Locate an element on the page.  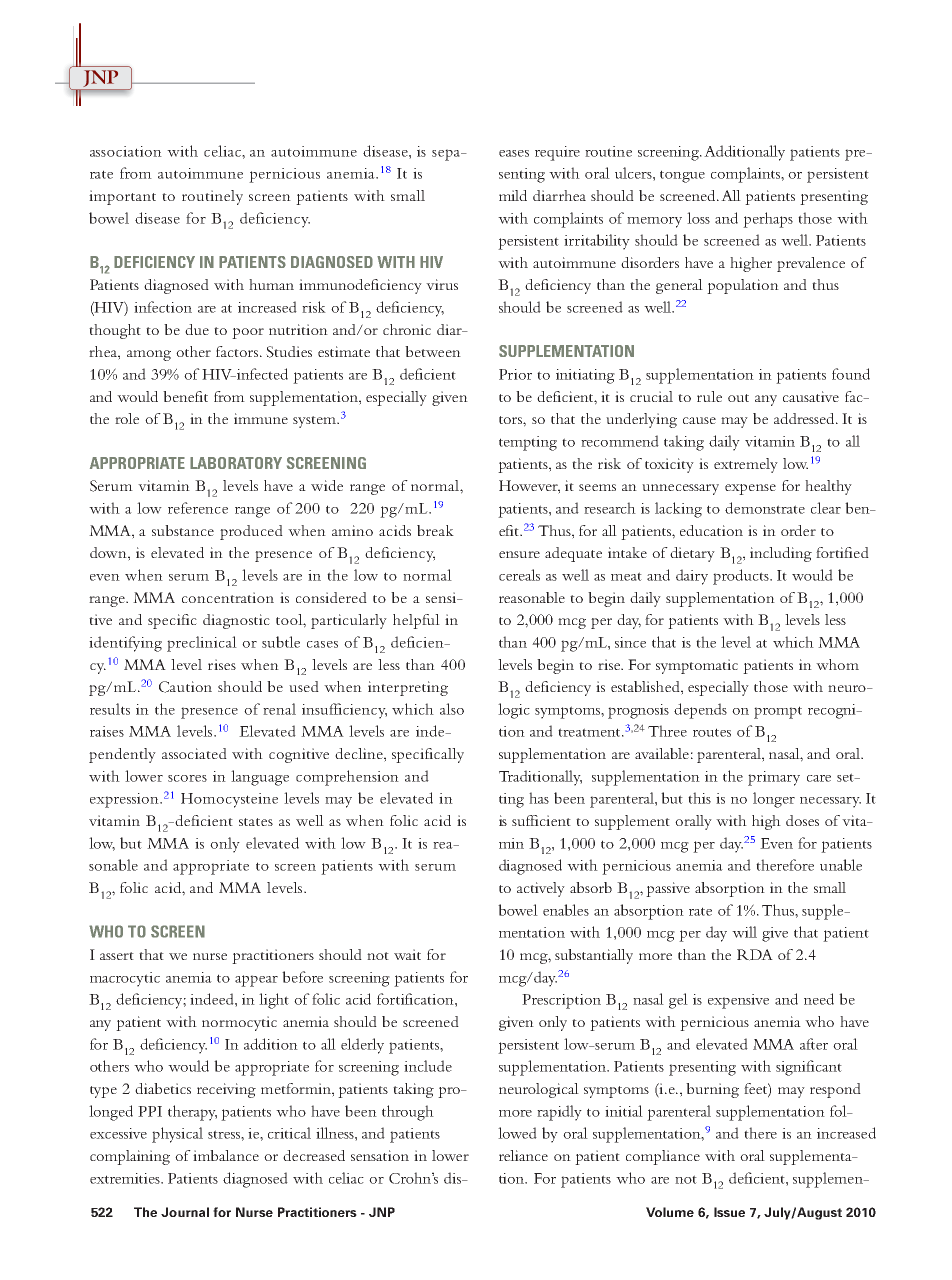
perhaps is located at coordinates (768, 220).
